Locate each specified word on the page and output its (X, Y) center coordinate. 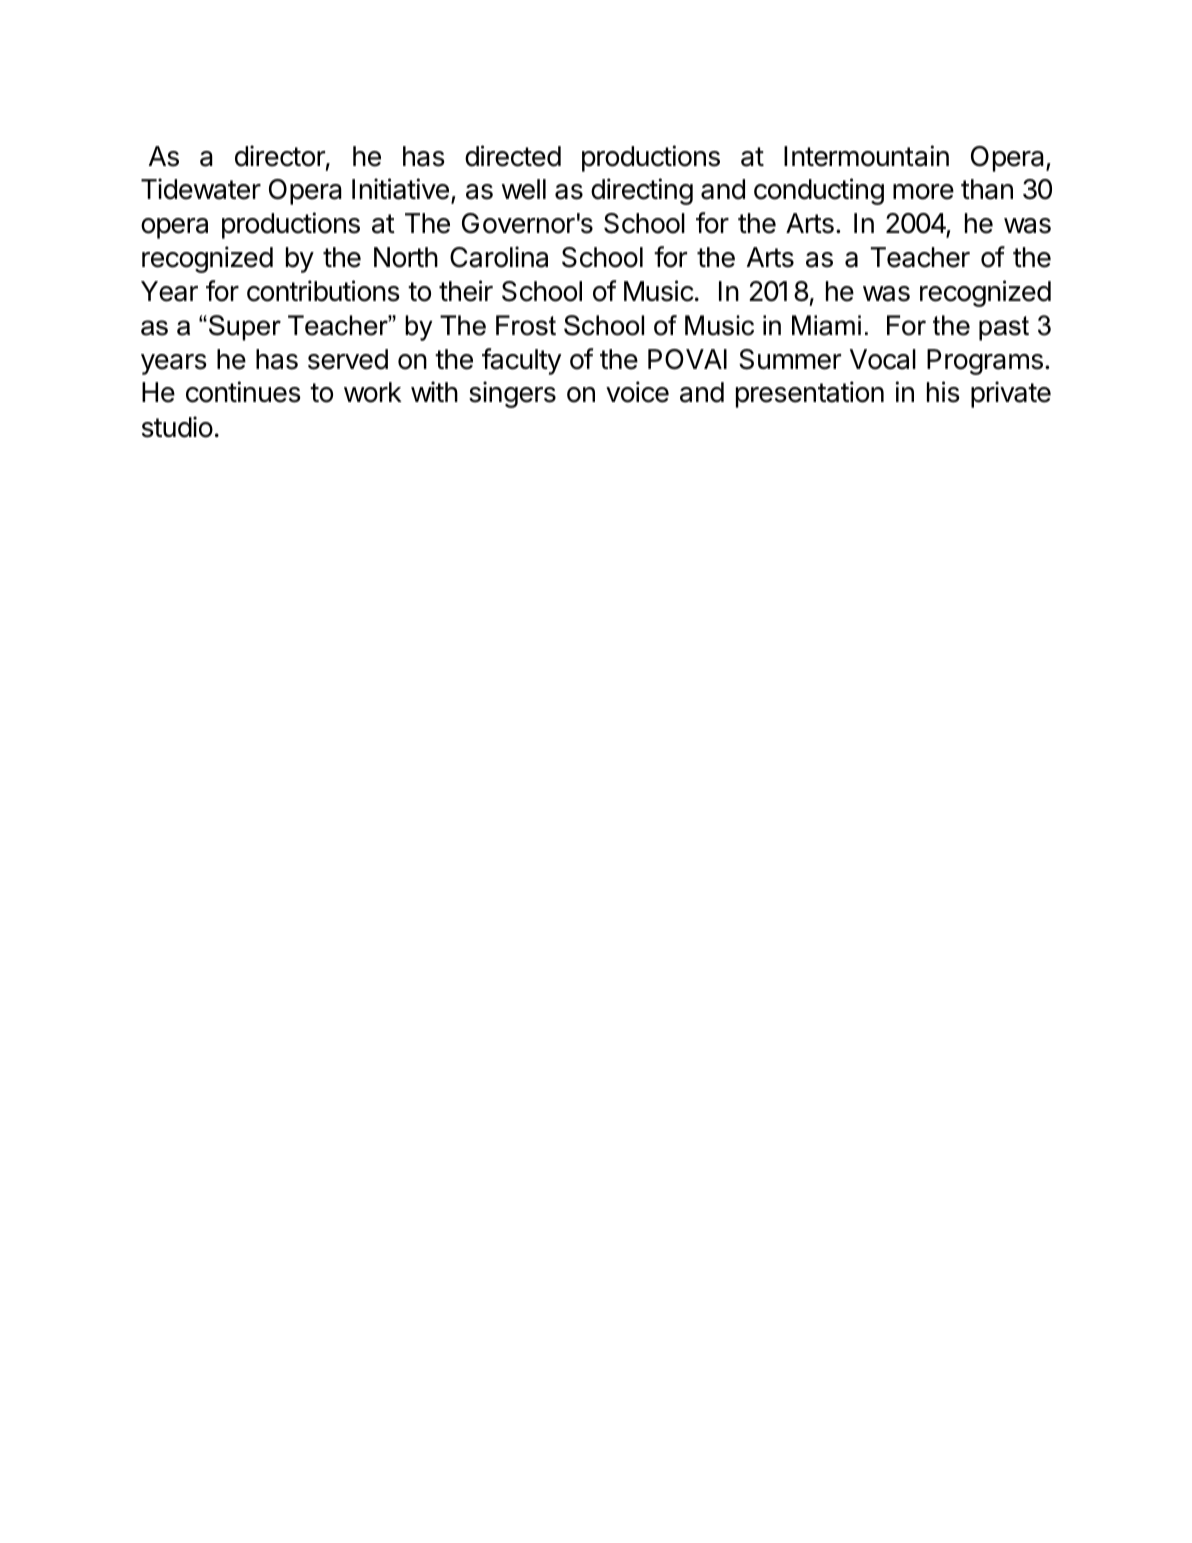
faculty (521, 361)
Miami (826, 325)
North (406, 257)
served (348, 359)
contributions (323, 291)
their (466, 291)
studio (177, 427)
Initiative (400, 189)
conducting (819, 191)
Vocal (883, 359)
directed (513, 156)
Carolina (499, 257)
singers (512, 394)
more (923, 192)
